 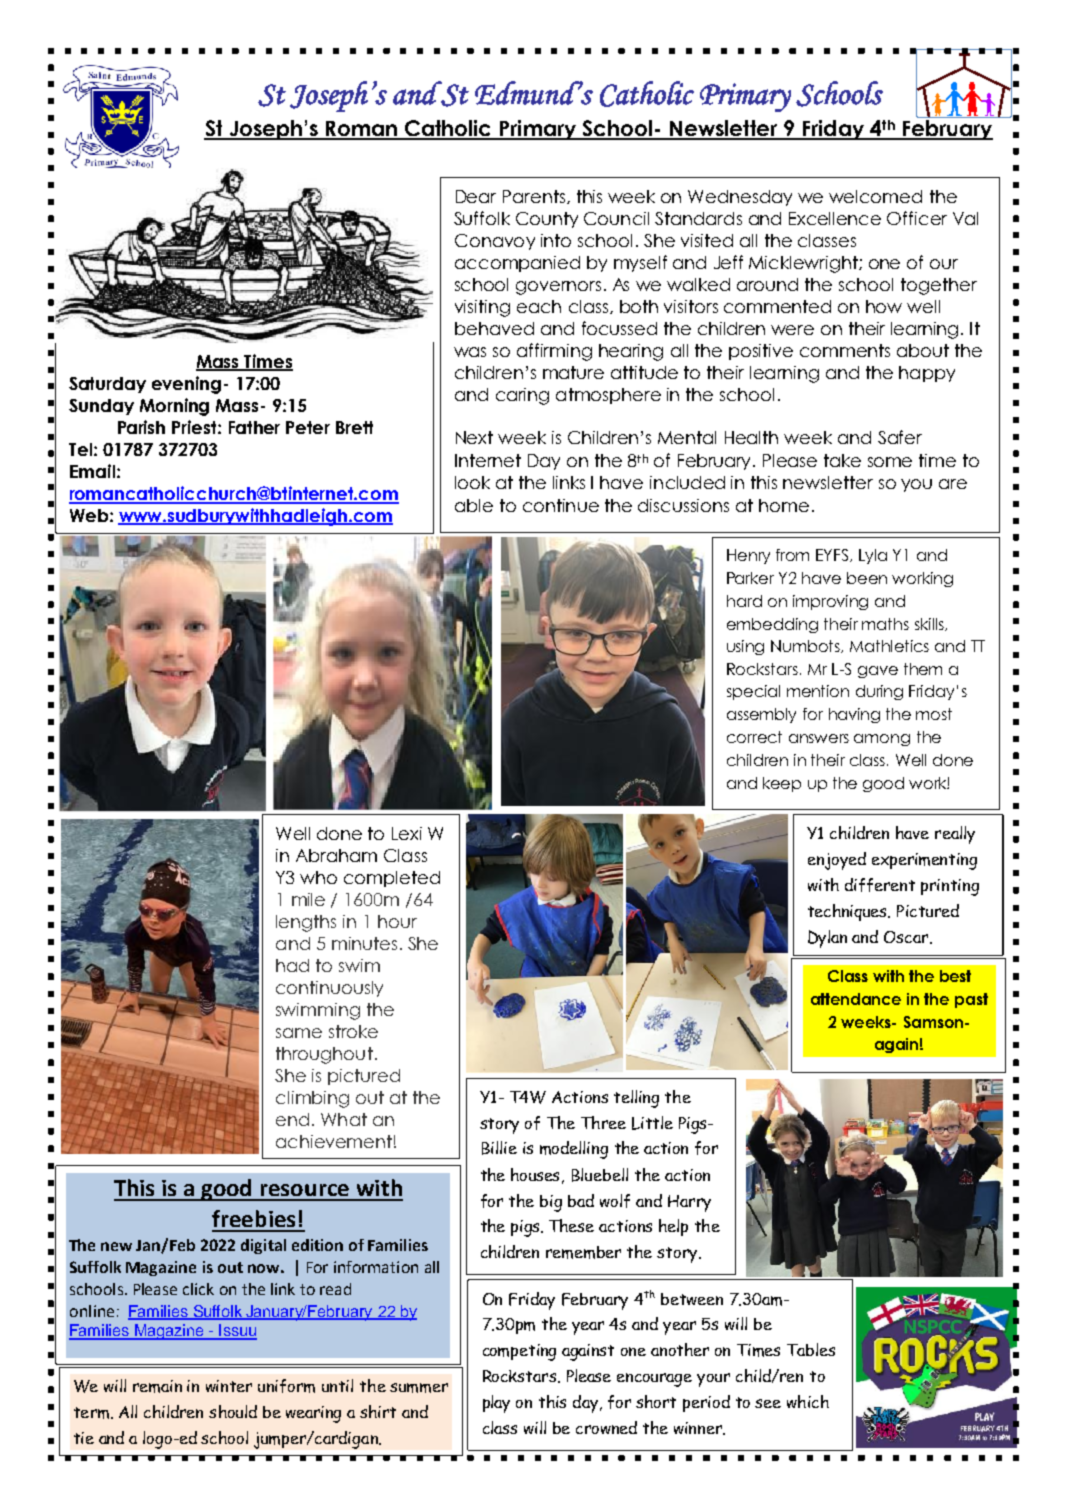 What do you see at coordinates (496, 1404) in the document?
I see `play` at bounding box center [496, 1404].
